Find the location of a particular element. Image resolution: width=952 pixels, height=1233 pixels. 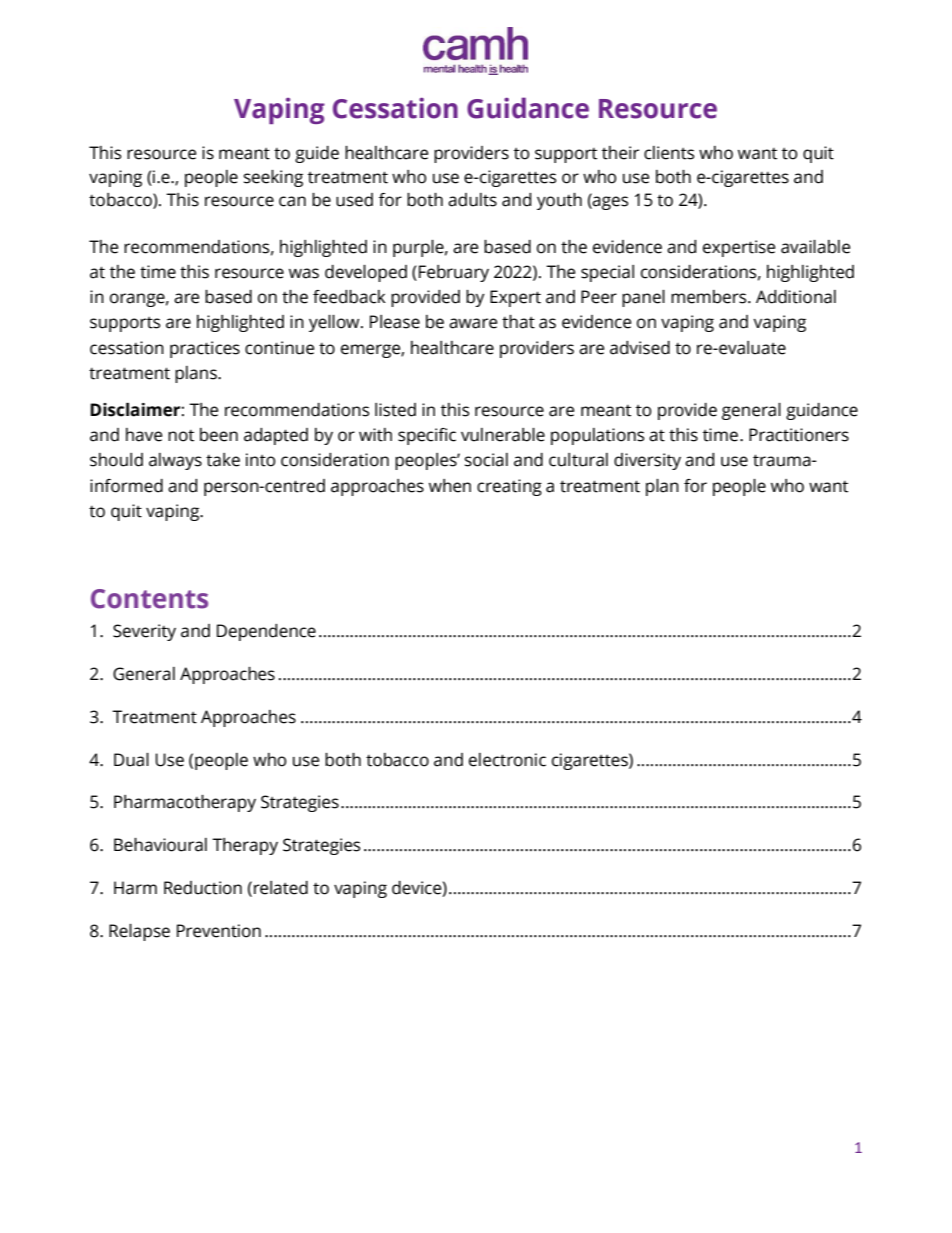

related is located at coordinates (281, 888).
